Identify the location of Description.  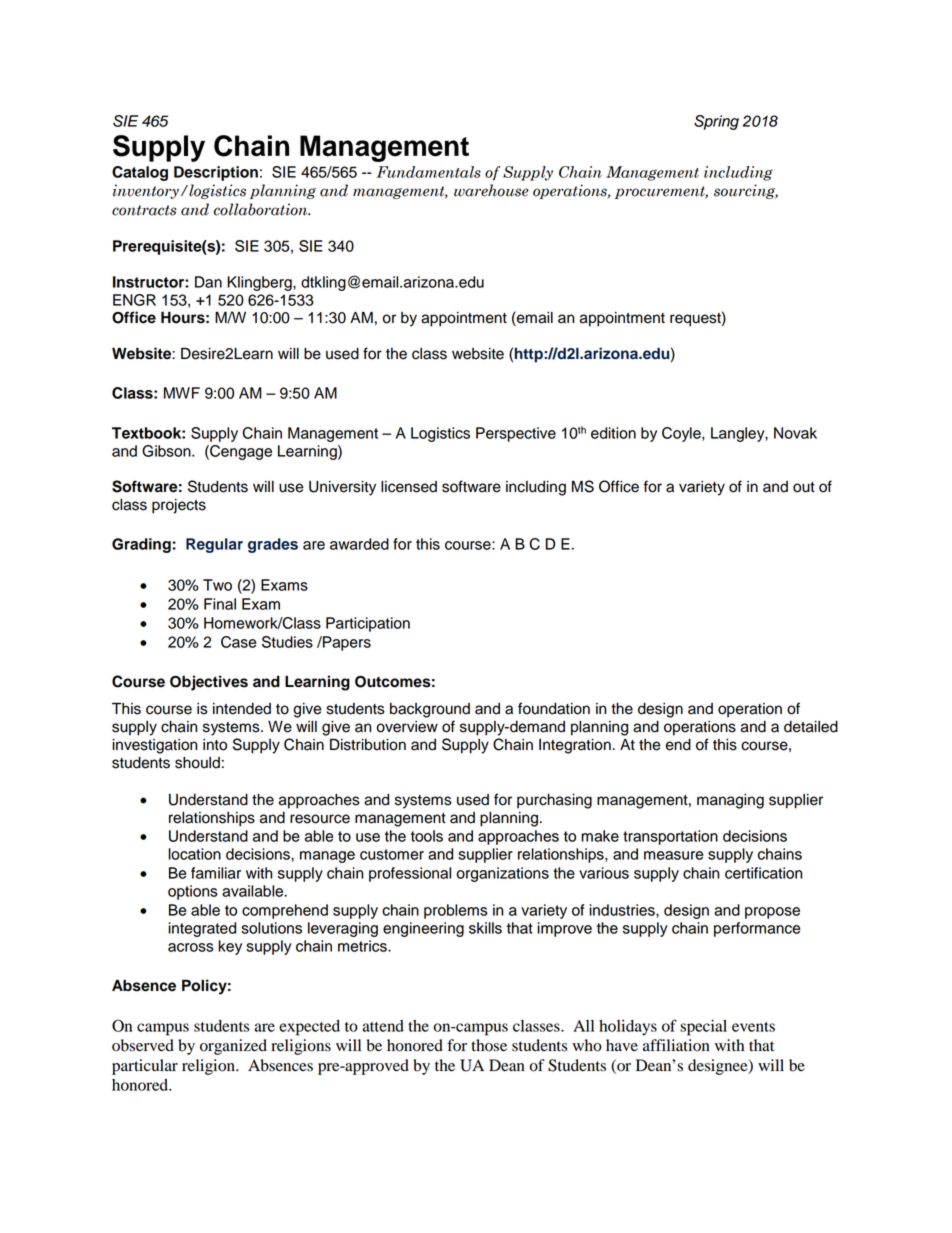
(216, 173).
